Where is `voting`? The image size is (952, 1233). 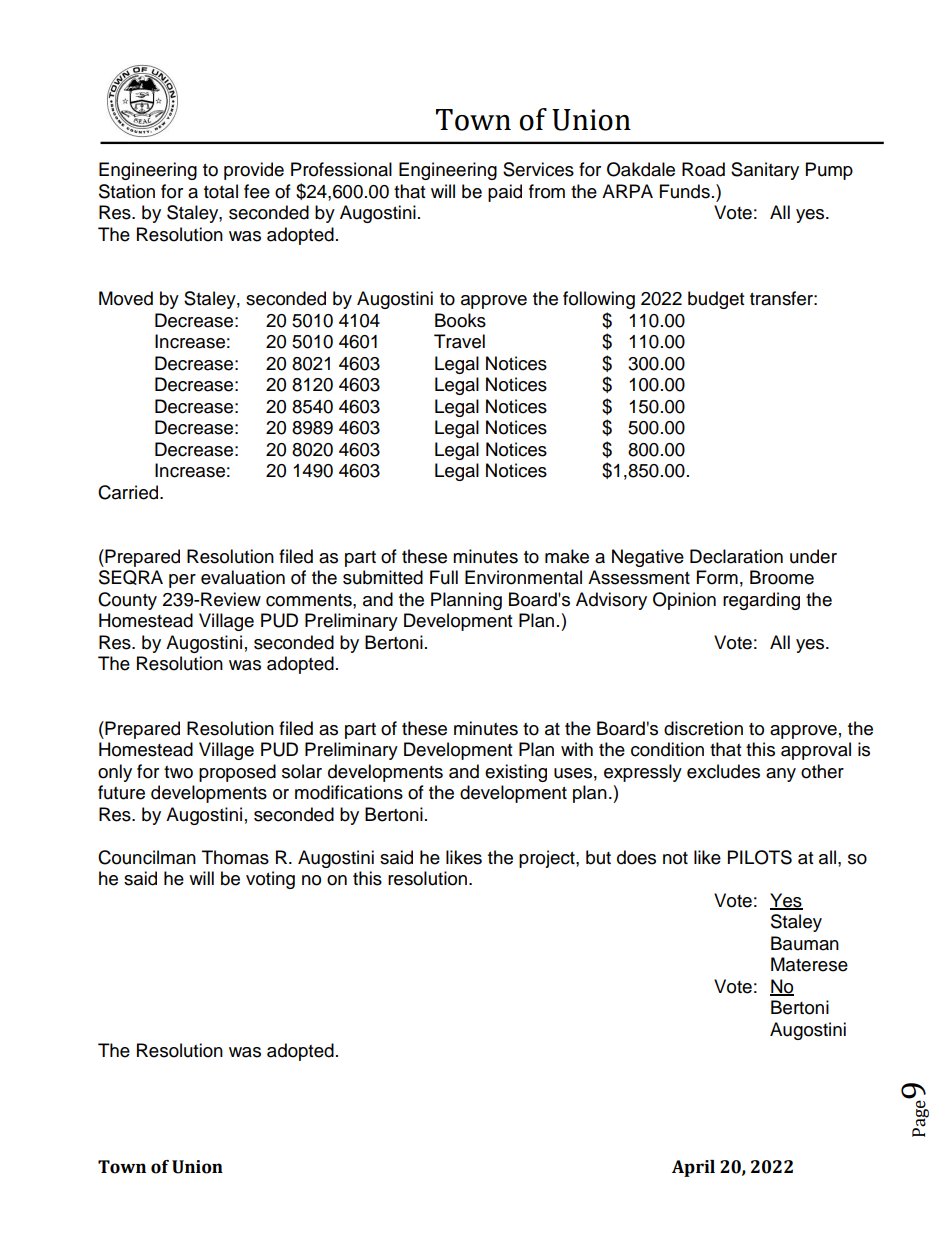
voting is located at coordinates (270, 880).
